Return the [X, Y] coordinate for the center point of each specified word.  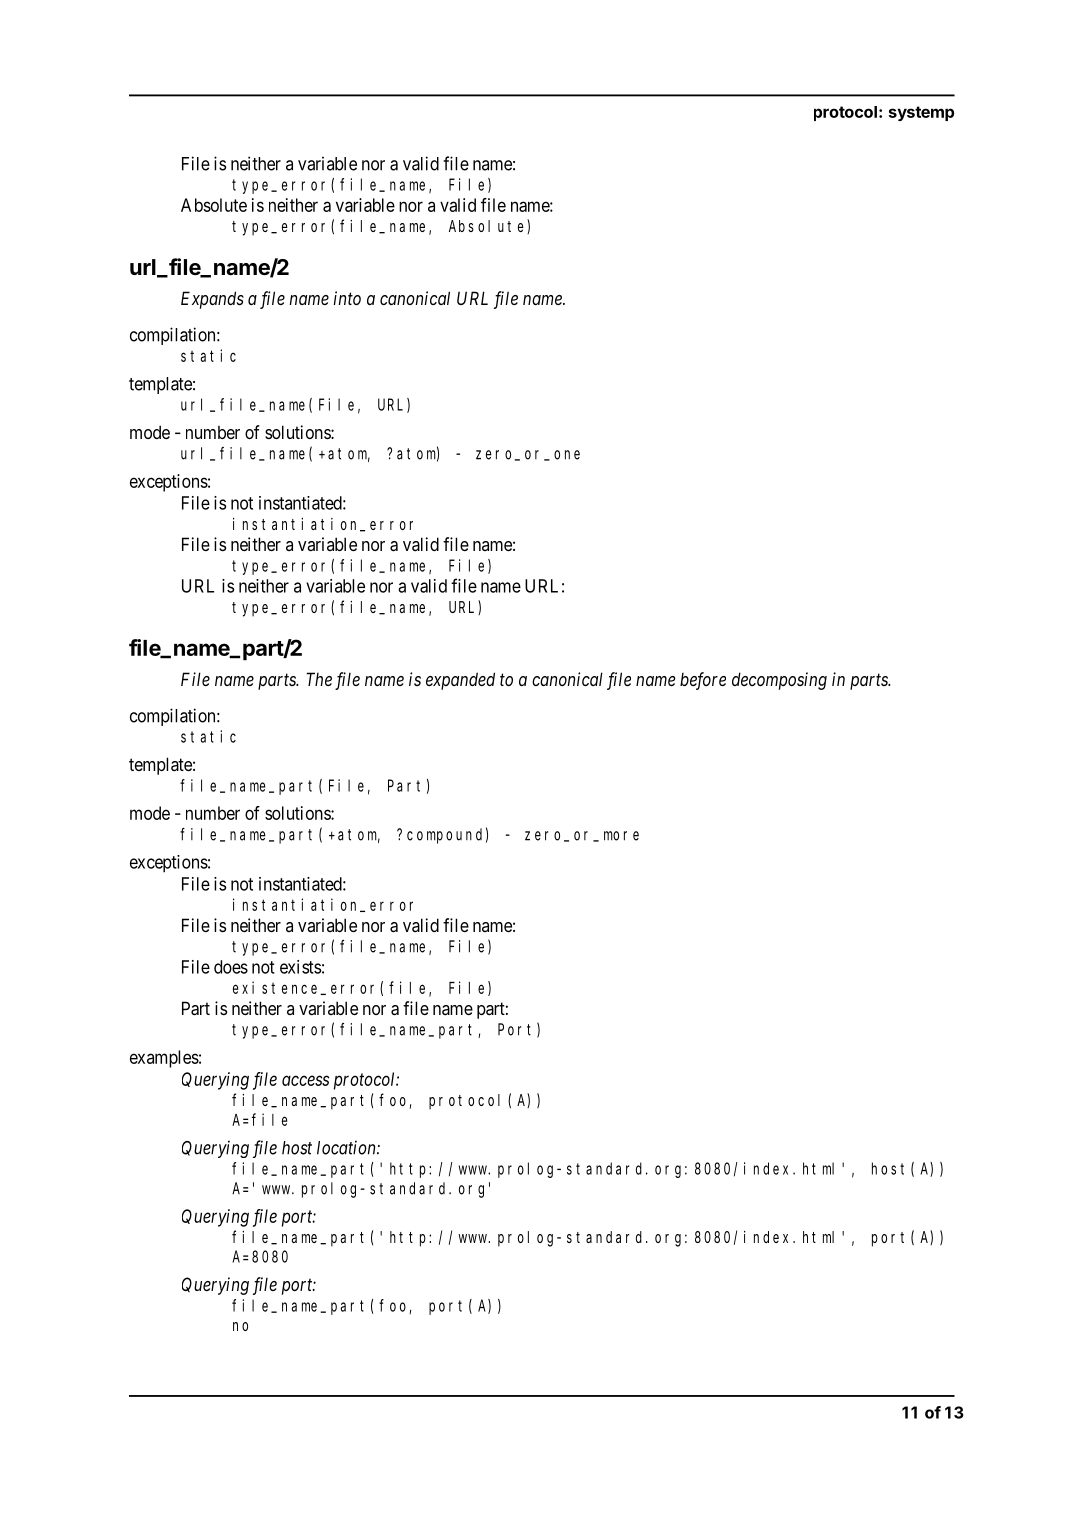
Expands [212, 300]
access [305, 1080]
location [347, 1148]
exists [300, 967]
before [703, 681]
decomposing [779, 681]
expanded [460, 681]
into [347, 298]
